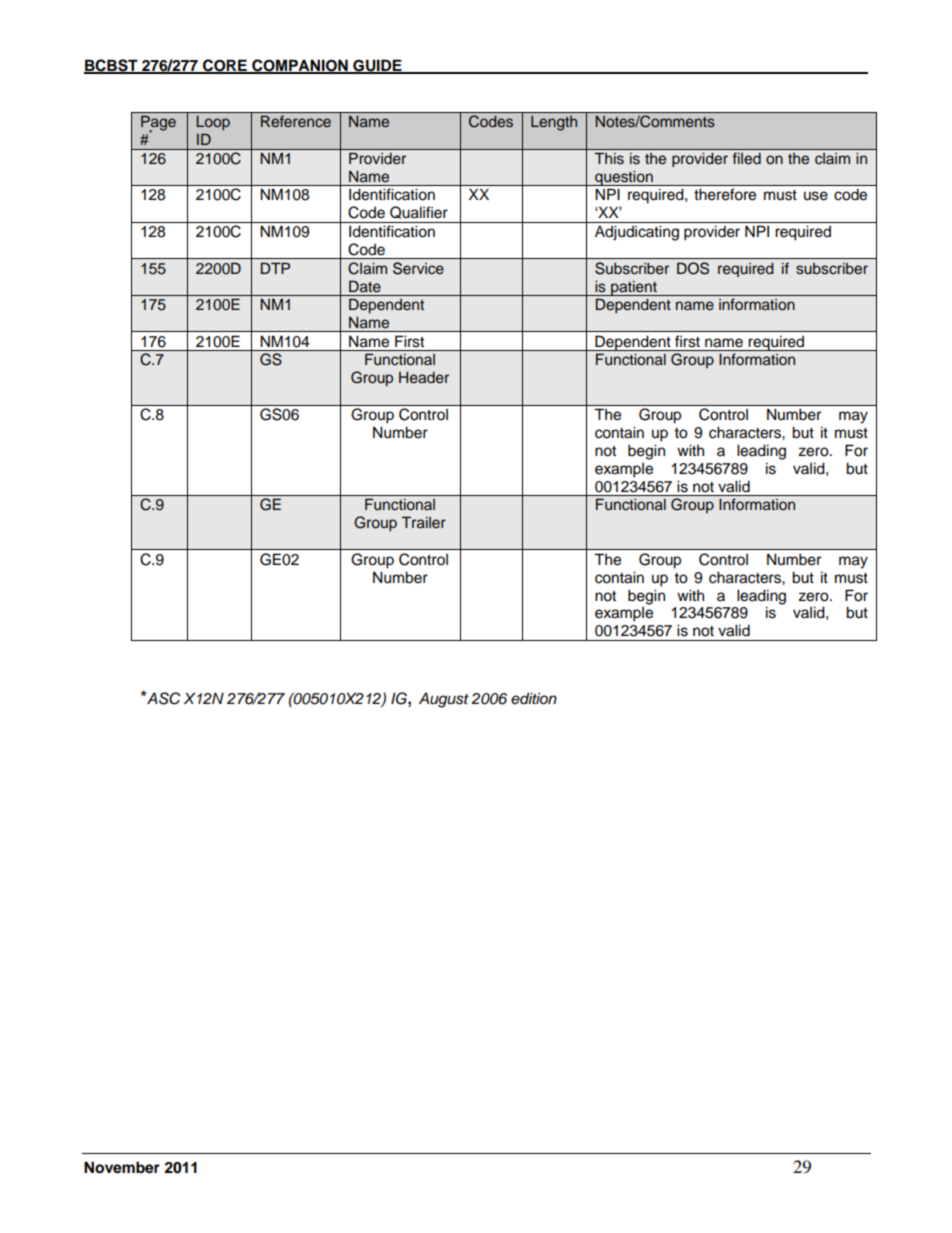  Describe the element at coordinates (534, 698) in the screenshot. I see `edition` at that location.
